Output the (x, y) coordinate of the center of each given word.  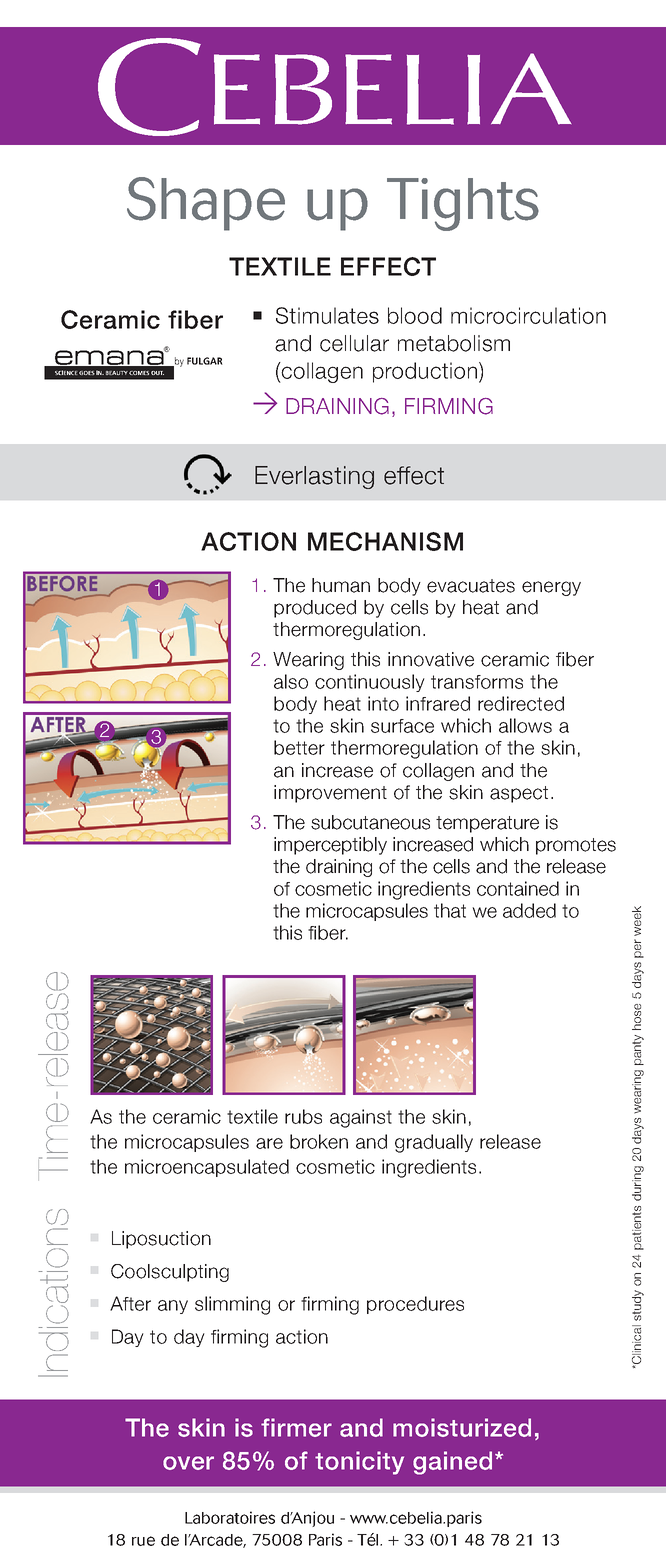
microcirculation (528, 315)
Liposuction (161, 1240)
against (361, 1118)
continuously (370, 683)
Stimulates (327, 315)
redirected (521, 703)
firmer (296, 1427)
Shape (206, 204)
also (291, 681)
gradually (434, 1143)
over (188, 1463)
